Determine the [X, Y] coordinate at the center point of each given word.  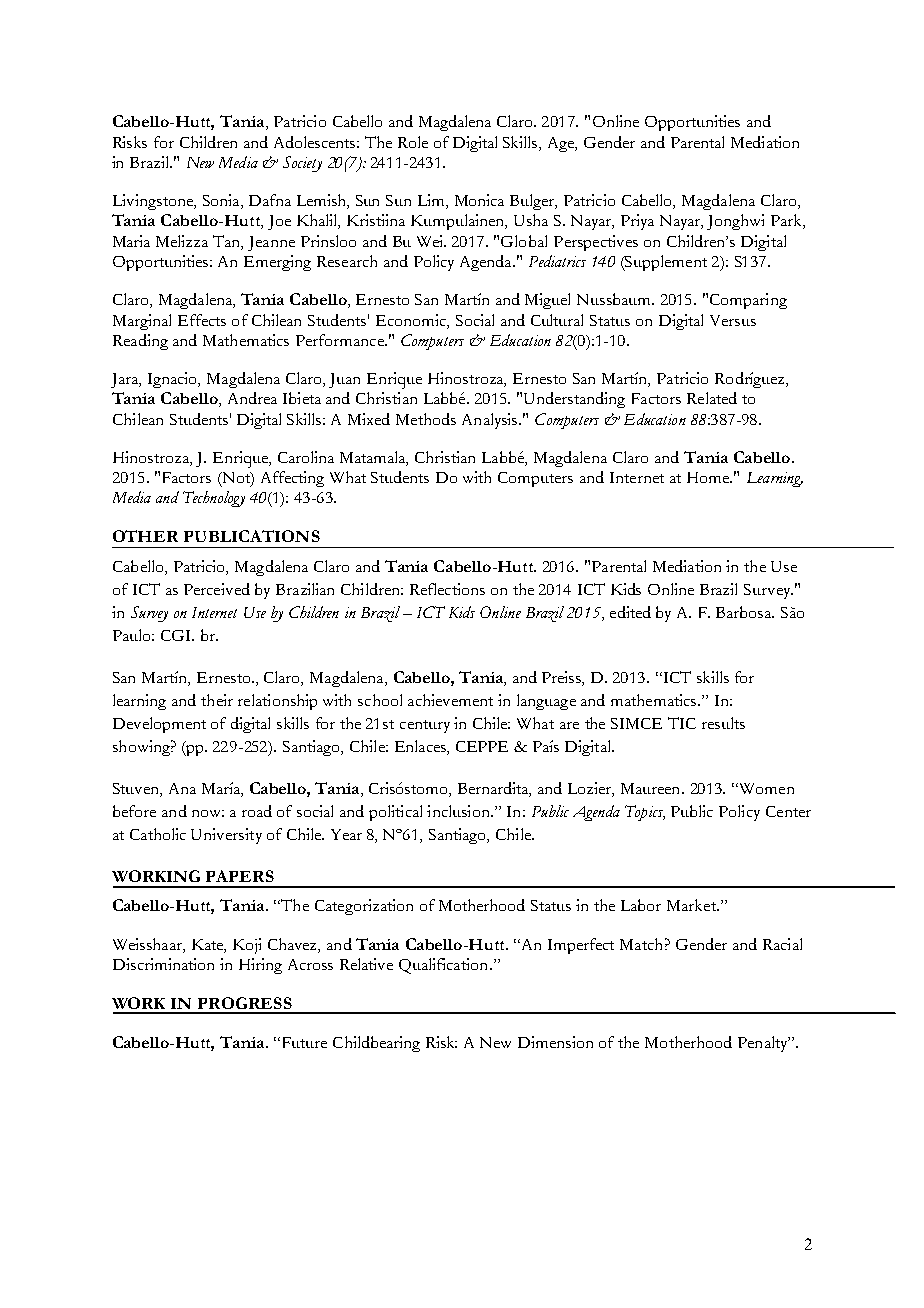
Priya [637, 222]
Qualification [443, 966]
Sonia [222, 201]
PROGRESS [245, 1003]
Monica [479, 200]
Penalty [764, 1044]
